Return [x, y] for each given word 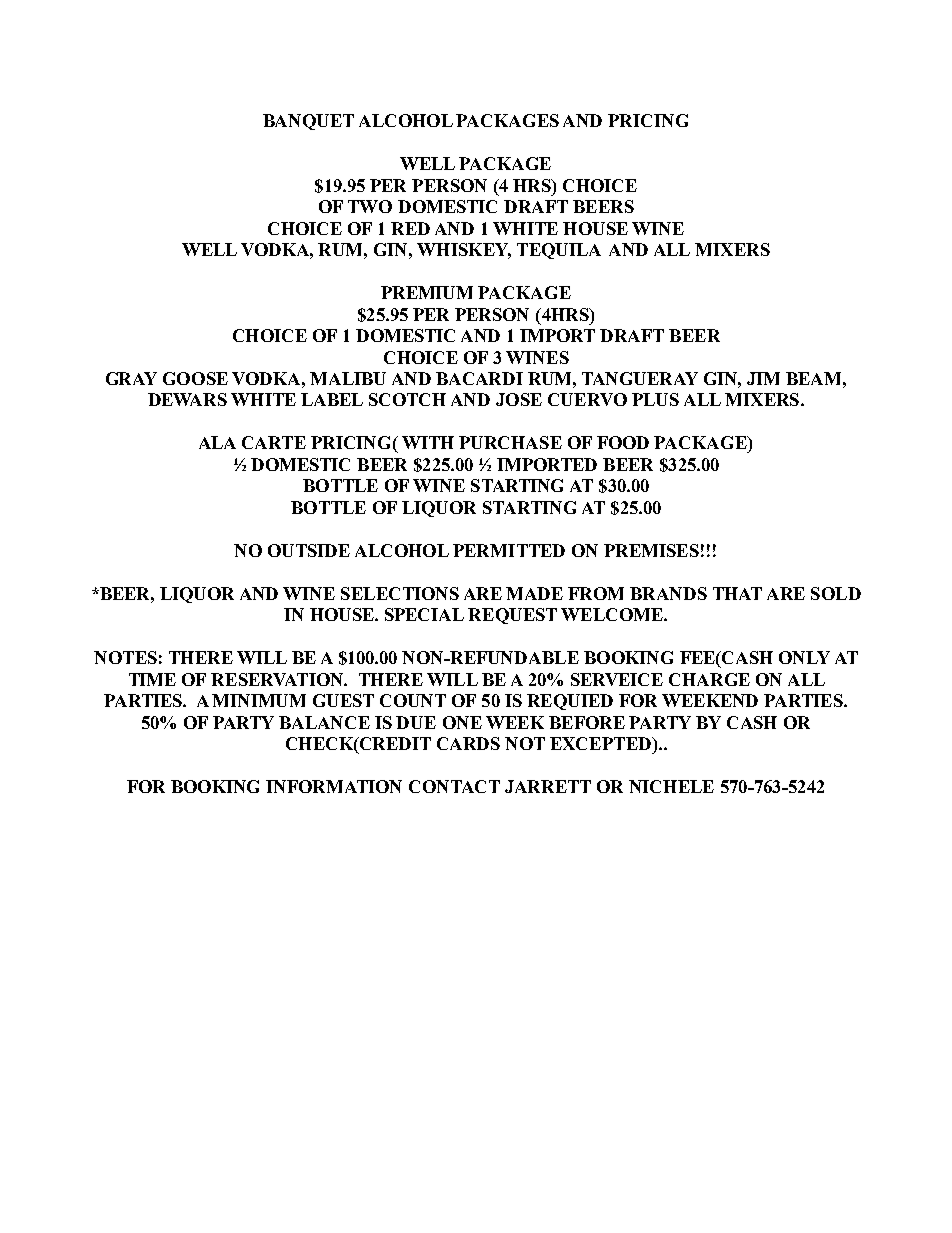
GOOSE [195, 378]
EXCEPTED [601, 743]
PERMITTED [509, 550]
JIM [763, 378]
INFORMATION [334, 786]
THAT [737, 593]
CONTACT [454, 786]
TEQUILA [559, 251]
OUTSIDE [309, 550]
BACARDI [479, 378]
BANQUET [308, 122]
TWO [370, 206]
